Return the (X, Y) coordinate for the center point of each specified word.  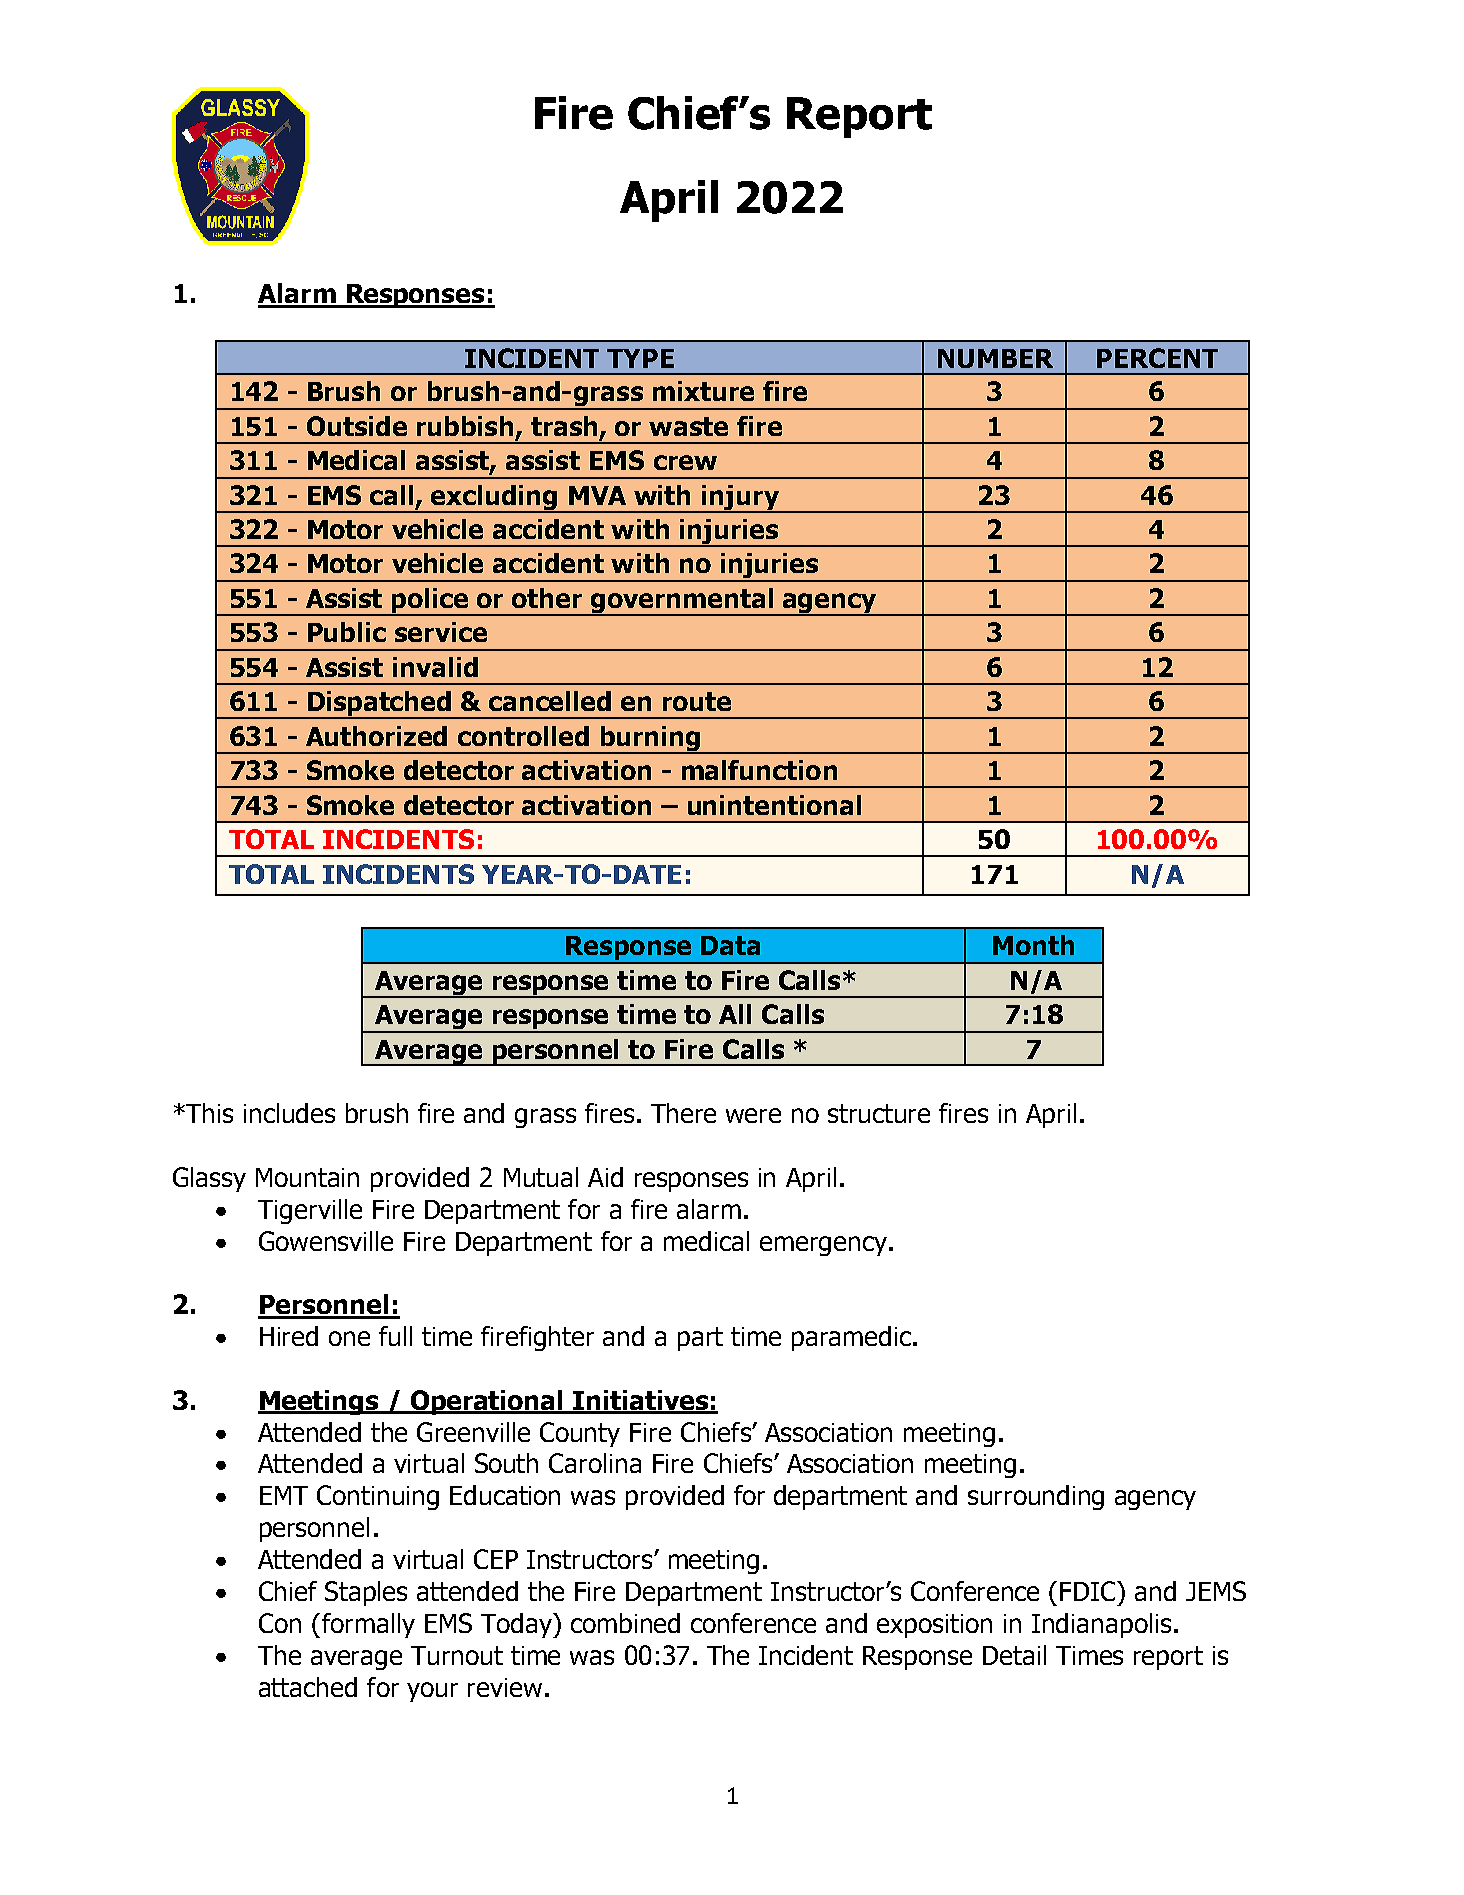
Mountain (307, 1177)
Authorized (376, 736)
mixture (703, 391)
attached (308, 1687)
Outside (357, 426)
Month (1033, 945)
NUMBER (995, 358)
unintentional (774, 805)
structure (879, 1113)
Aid (605, 1177)
